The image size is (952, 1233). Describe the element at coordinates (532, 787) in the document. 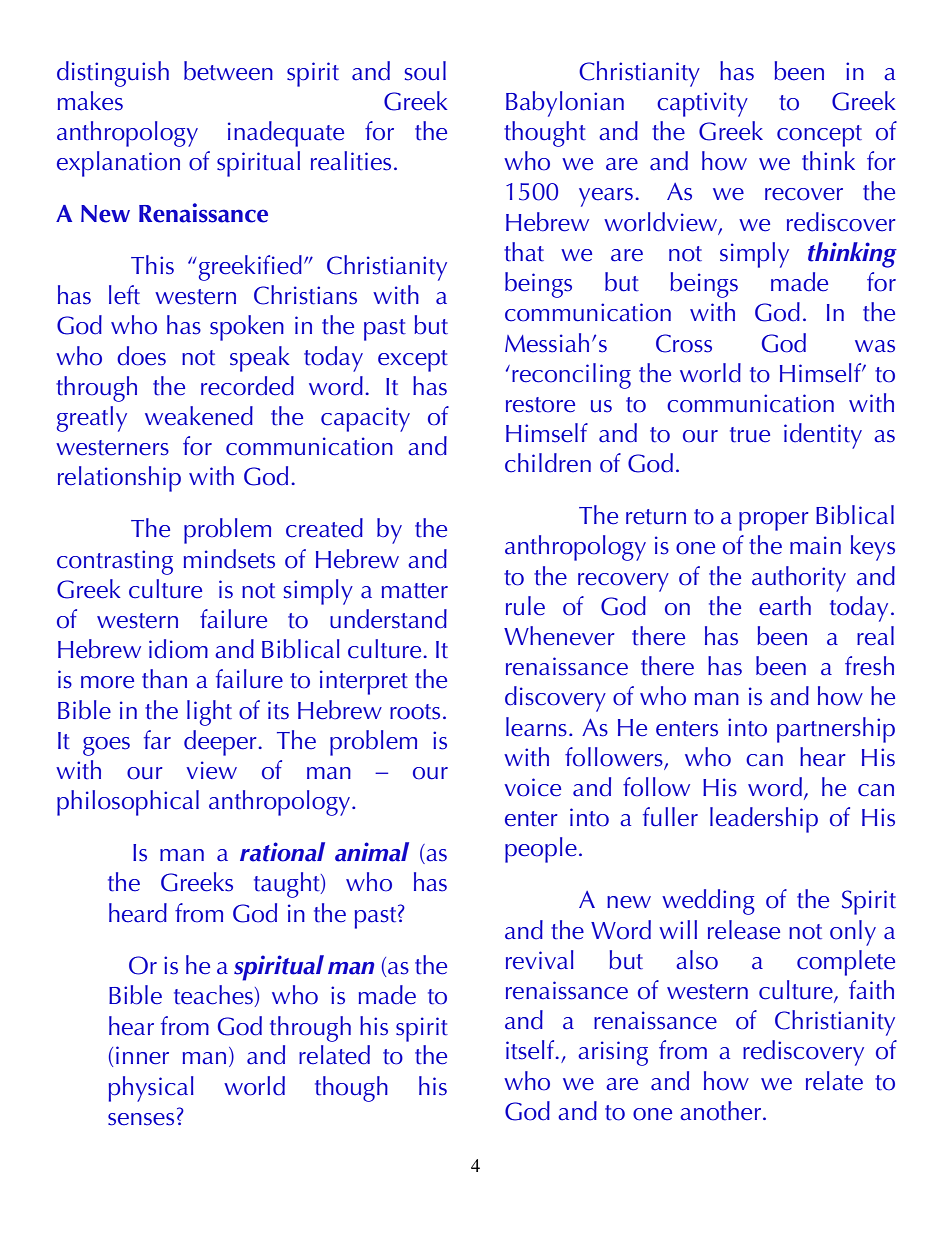

I see `voice` at that location.
